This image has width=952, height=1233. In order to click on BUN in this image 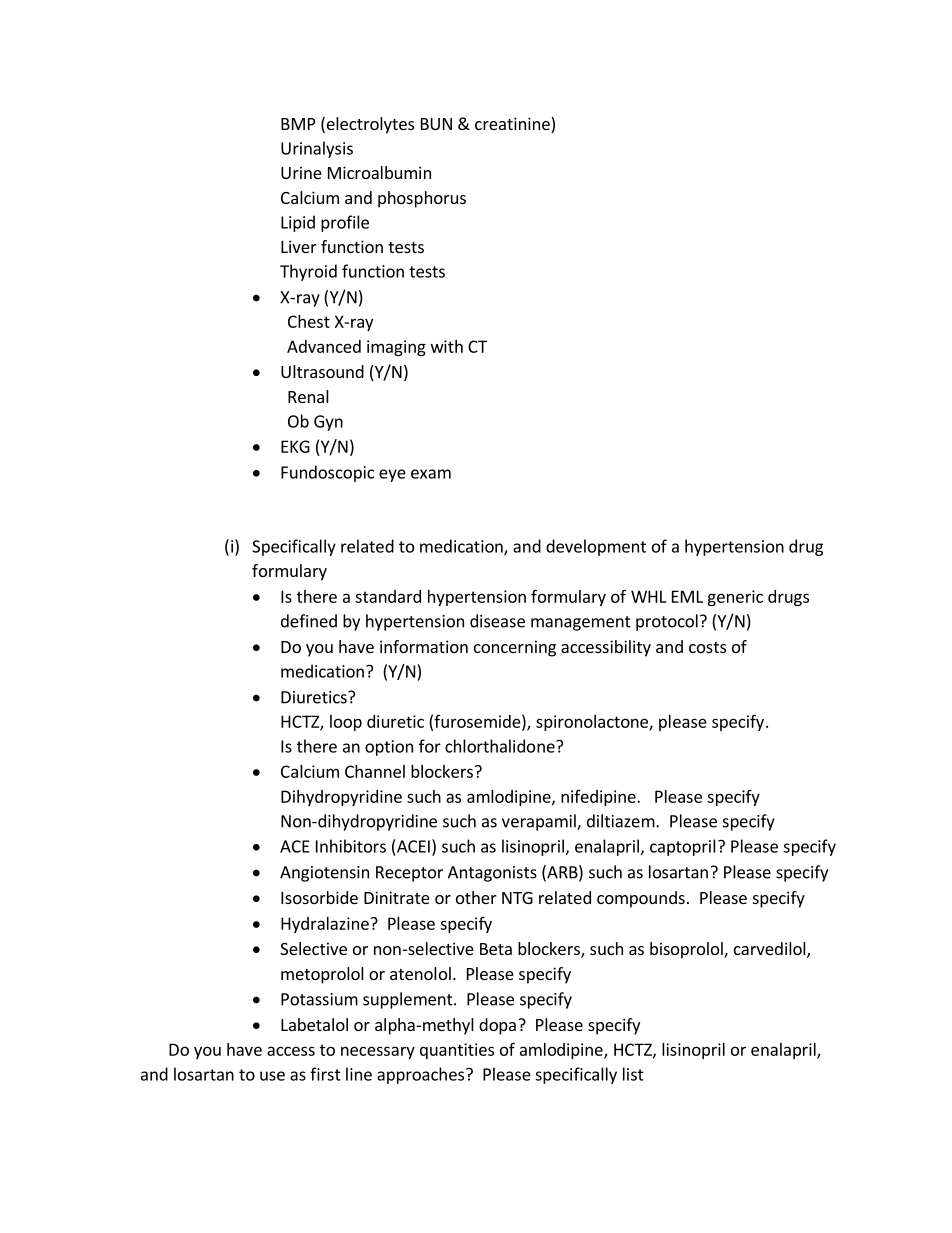, I will do `click(436, 124)`.
